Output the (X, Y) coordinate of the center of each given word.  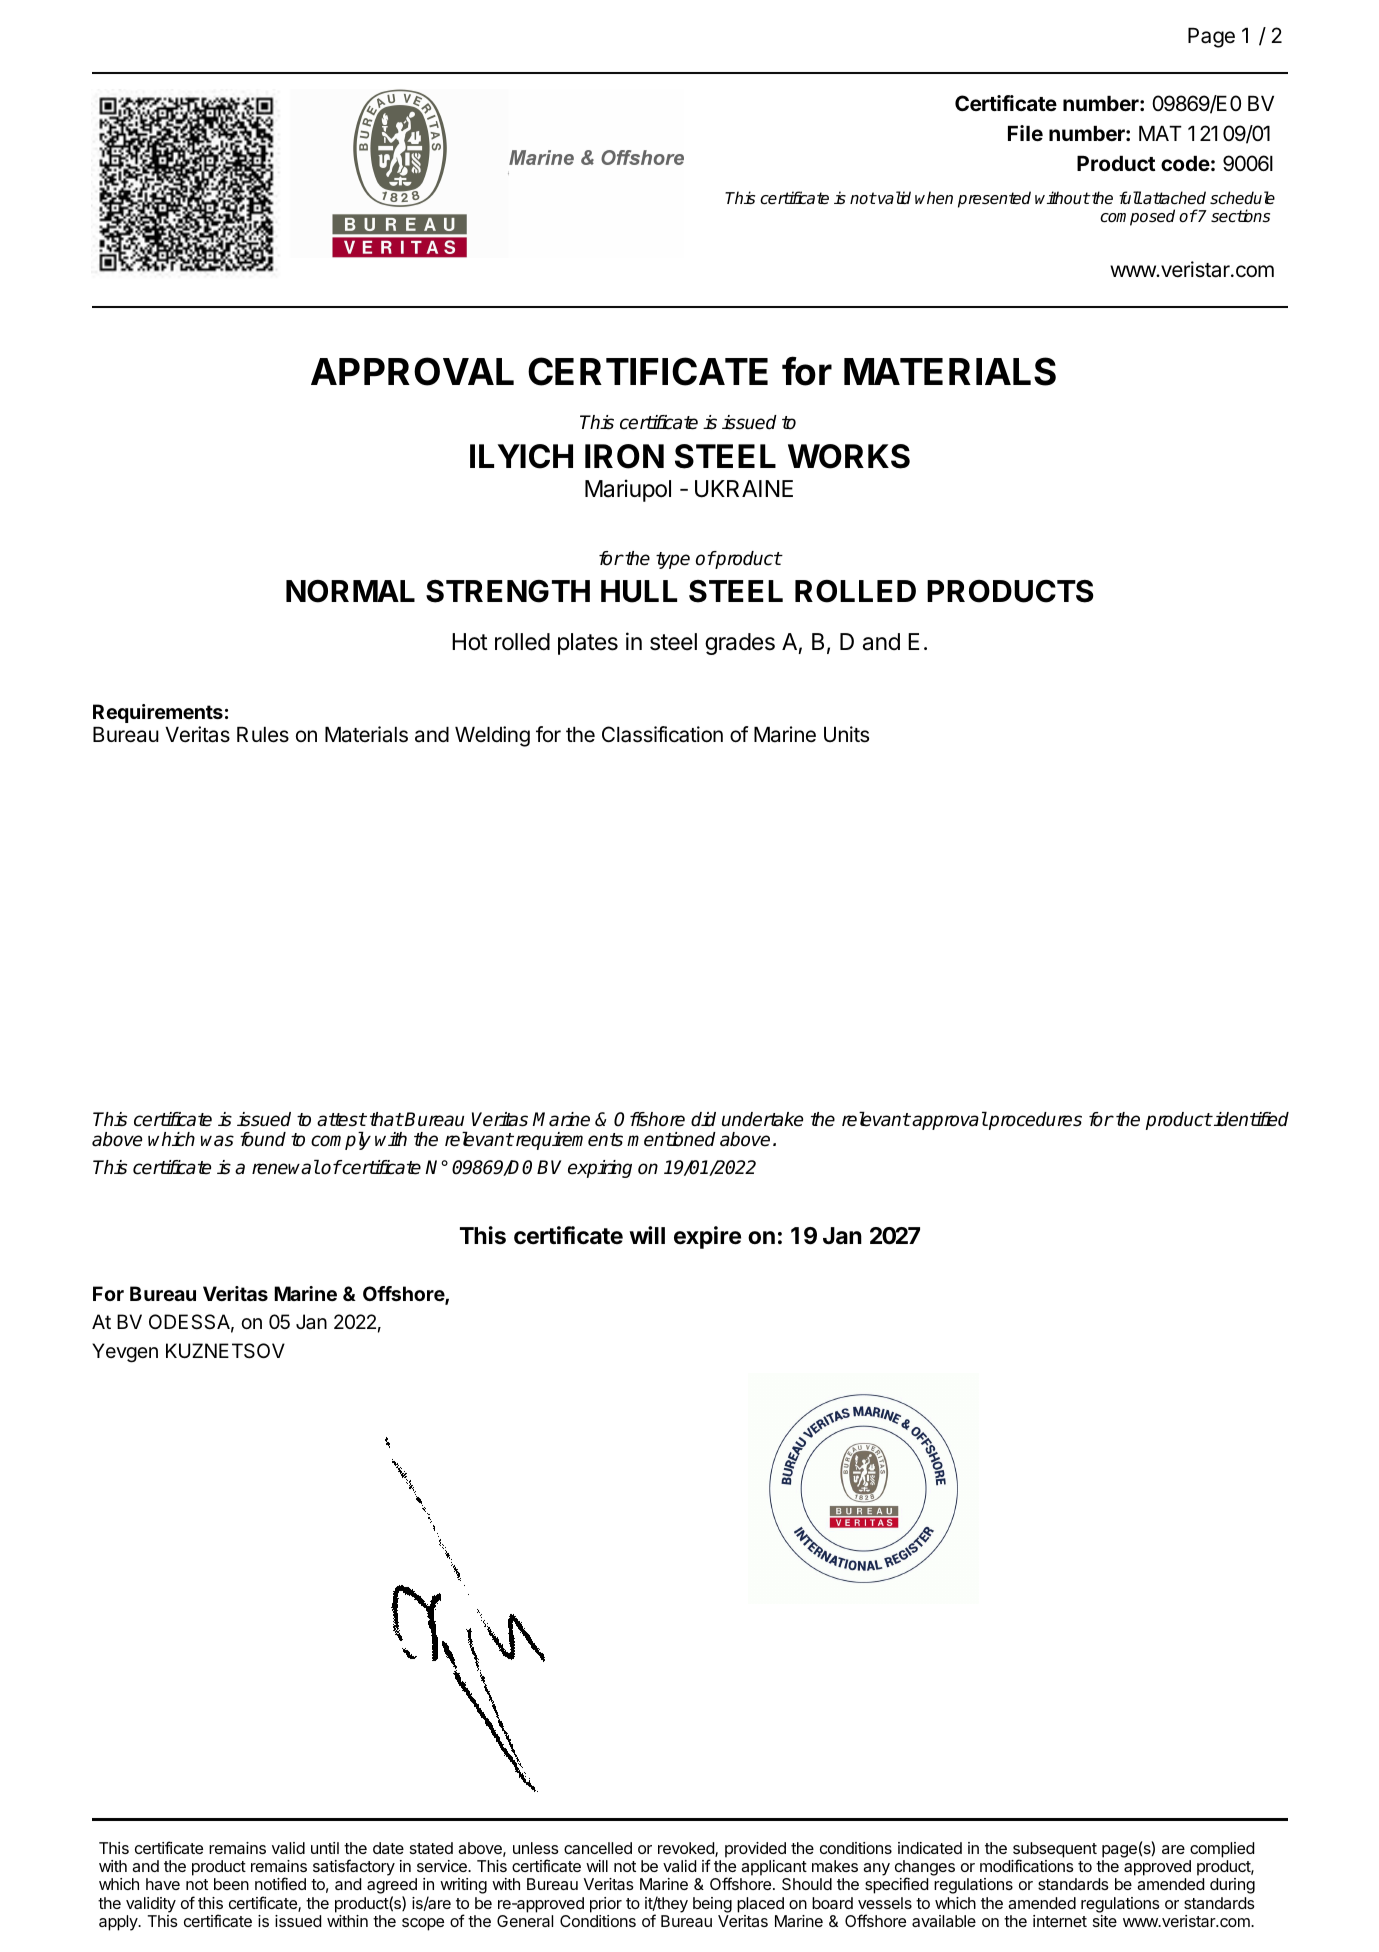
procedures (1034, 1121)
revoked (687, 1849)
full (1130, 197)
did (703, 1119)
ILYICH (521, 456)
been (231, 1884)
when (934, 198)
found (263, 1139)
